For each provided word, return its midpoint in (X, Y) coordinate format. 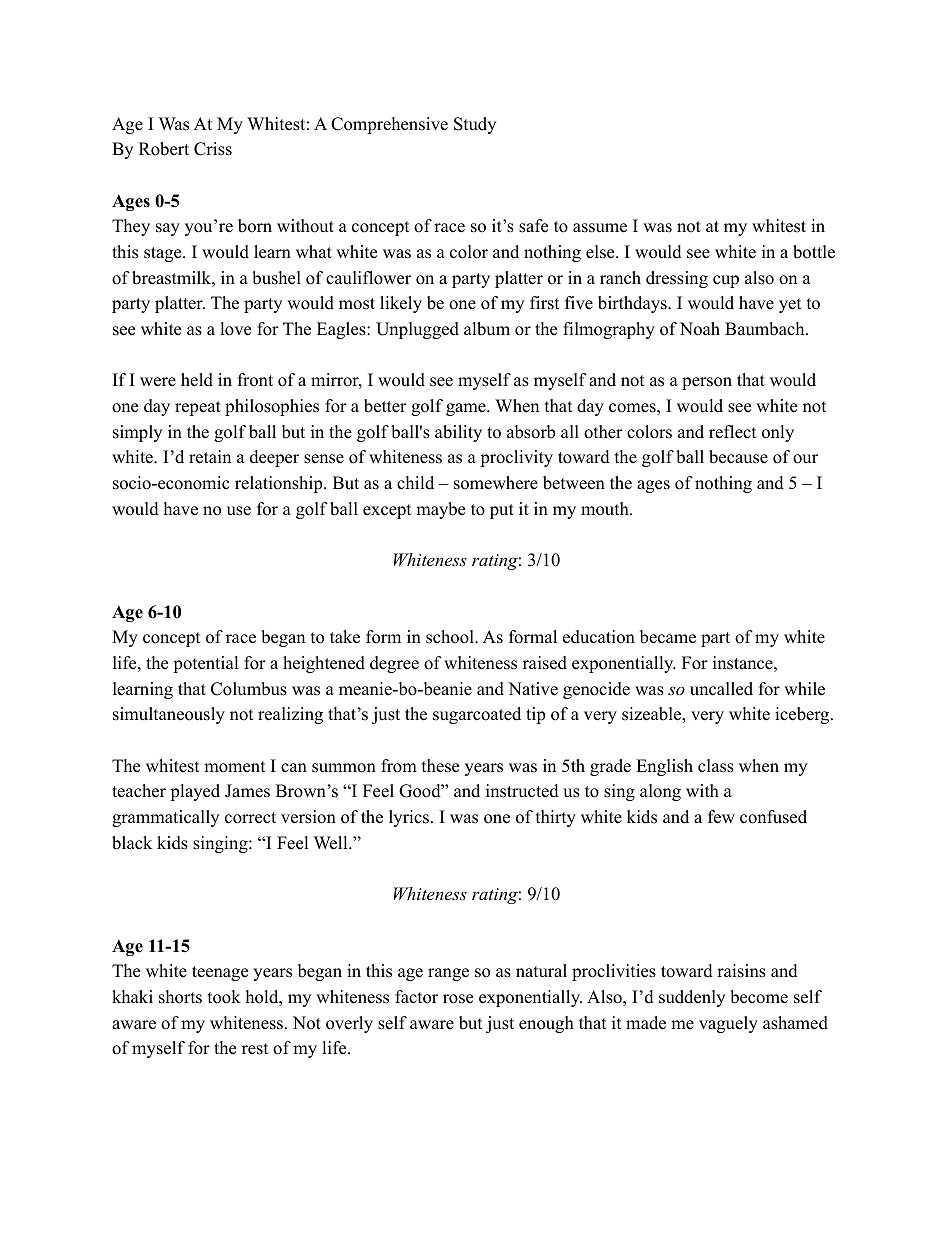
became (668, 637)
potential (206, 664)
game (467, 409)
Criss (213, 149)
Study (475, 125)
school (451, 637)
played (195, 792)
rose (458, 999)
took (224, 997)
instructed (522, 791)
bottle (814, 252)
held (197, 380)
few (721, 817)
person (707, 383)
